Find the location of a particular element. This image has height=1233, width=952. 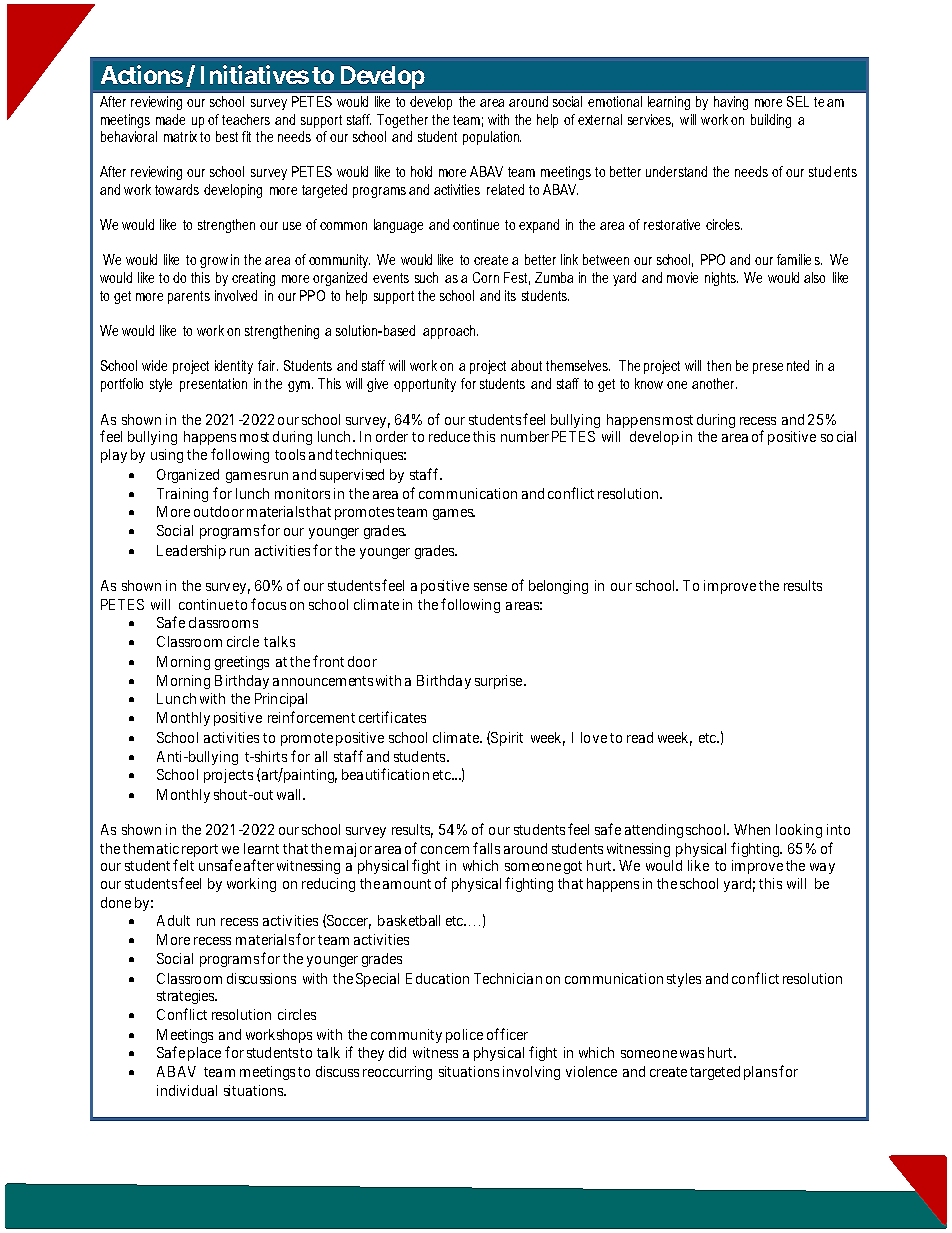

place is located at coordinates (204, 1054).
